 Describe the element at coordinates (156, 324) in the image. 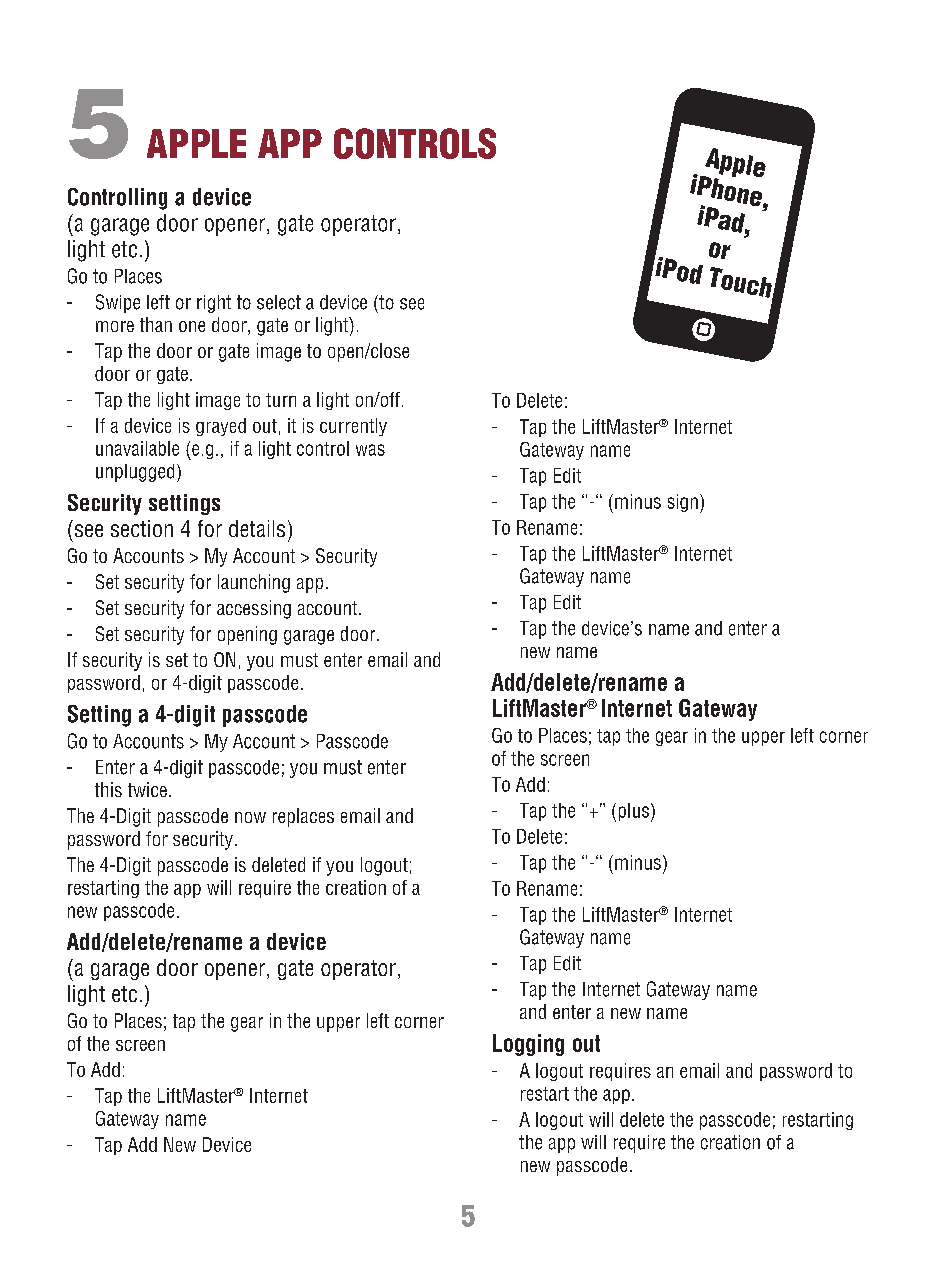

I see `than` at that location.
